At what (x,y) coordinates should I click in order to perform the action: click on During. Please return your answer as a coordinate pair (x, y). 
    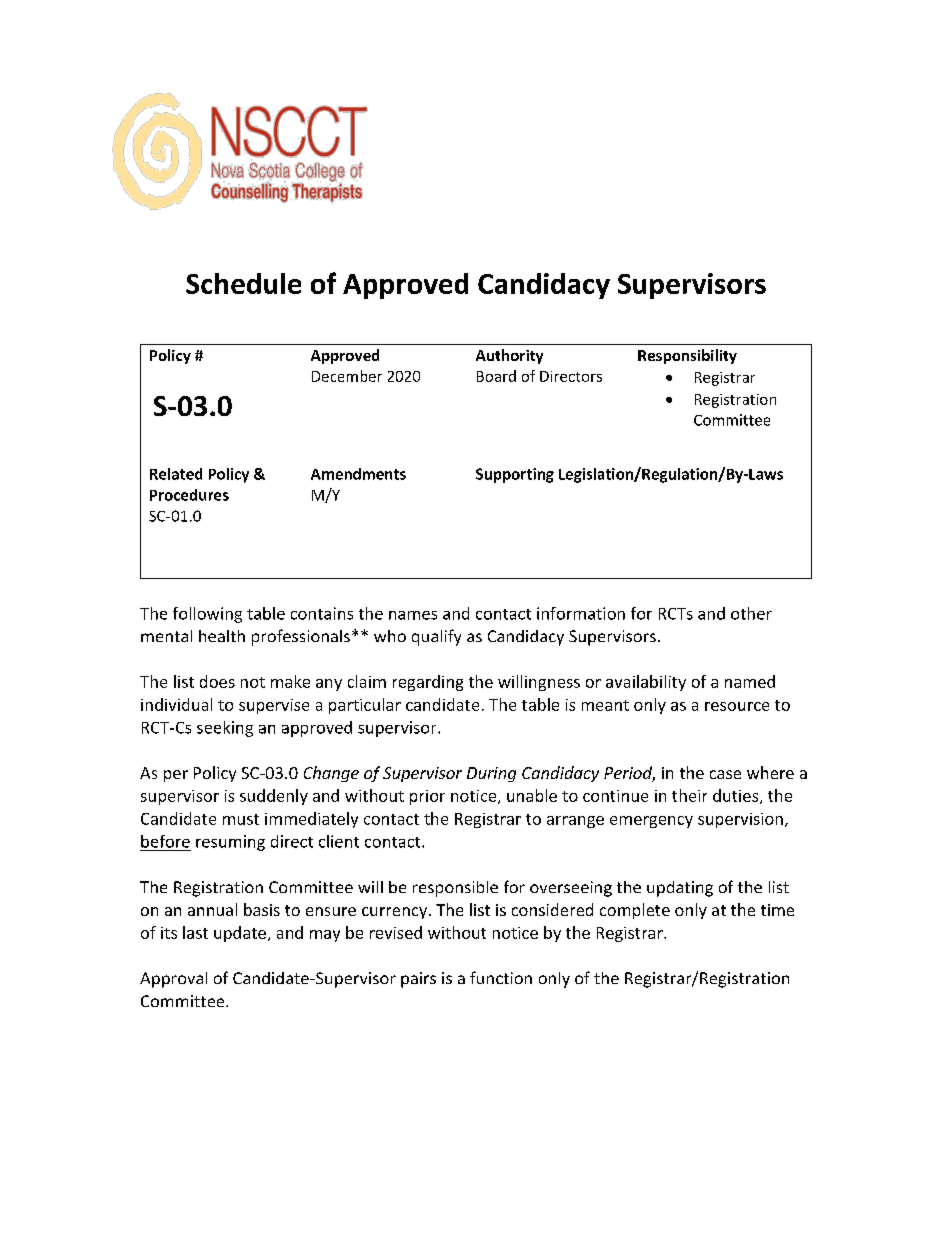
    Looking at the image, I should click on (491, 774).
